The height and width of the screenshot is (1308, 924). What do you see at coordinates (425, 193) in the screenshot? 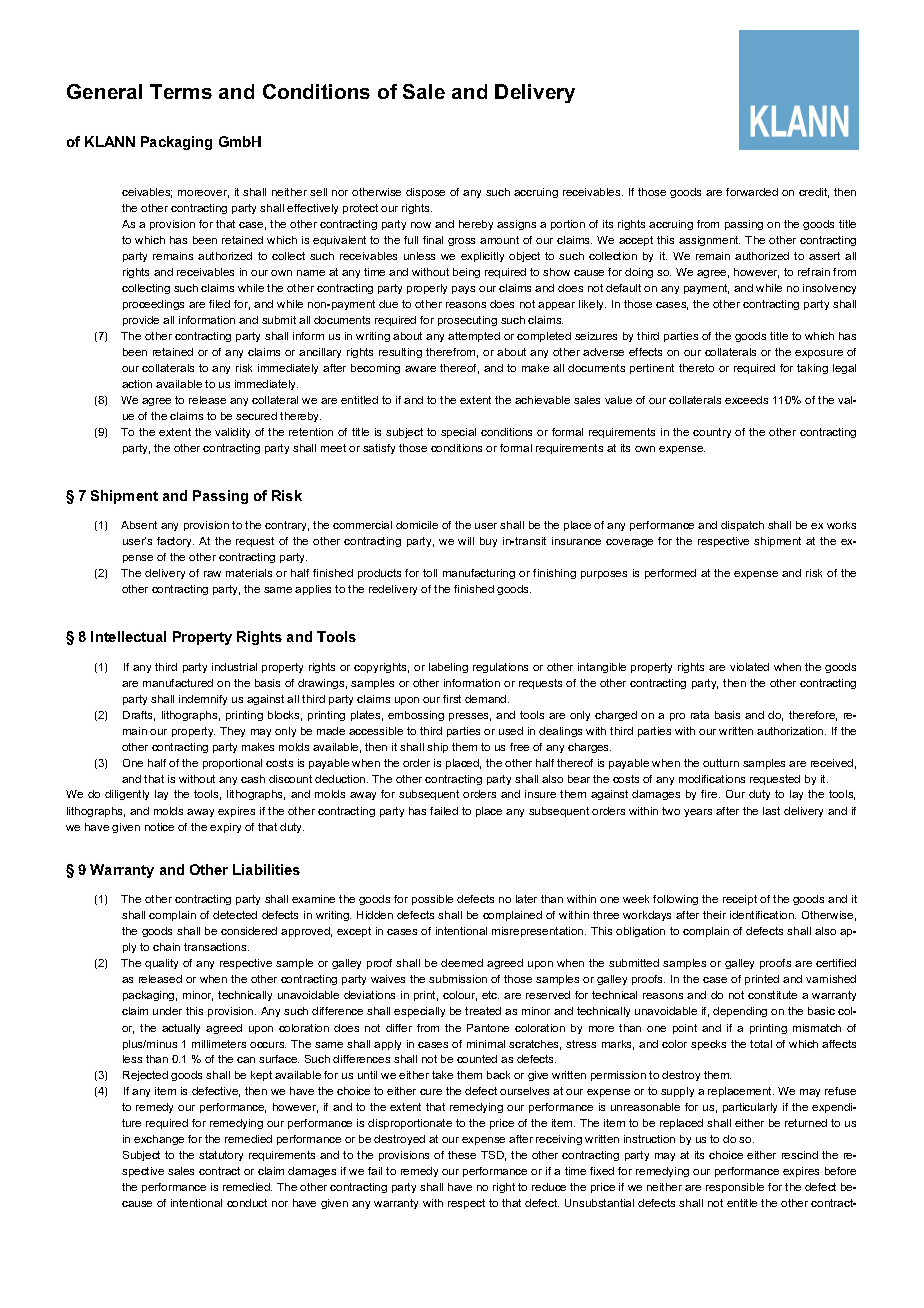
I see `dispose` at bounding box center [425, 193].
